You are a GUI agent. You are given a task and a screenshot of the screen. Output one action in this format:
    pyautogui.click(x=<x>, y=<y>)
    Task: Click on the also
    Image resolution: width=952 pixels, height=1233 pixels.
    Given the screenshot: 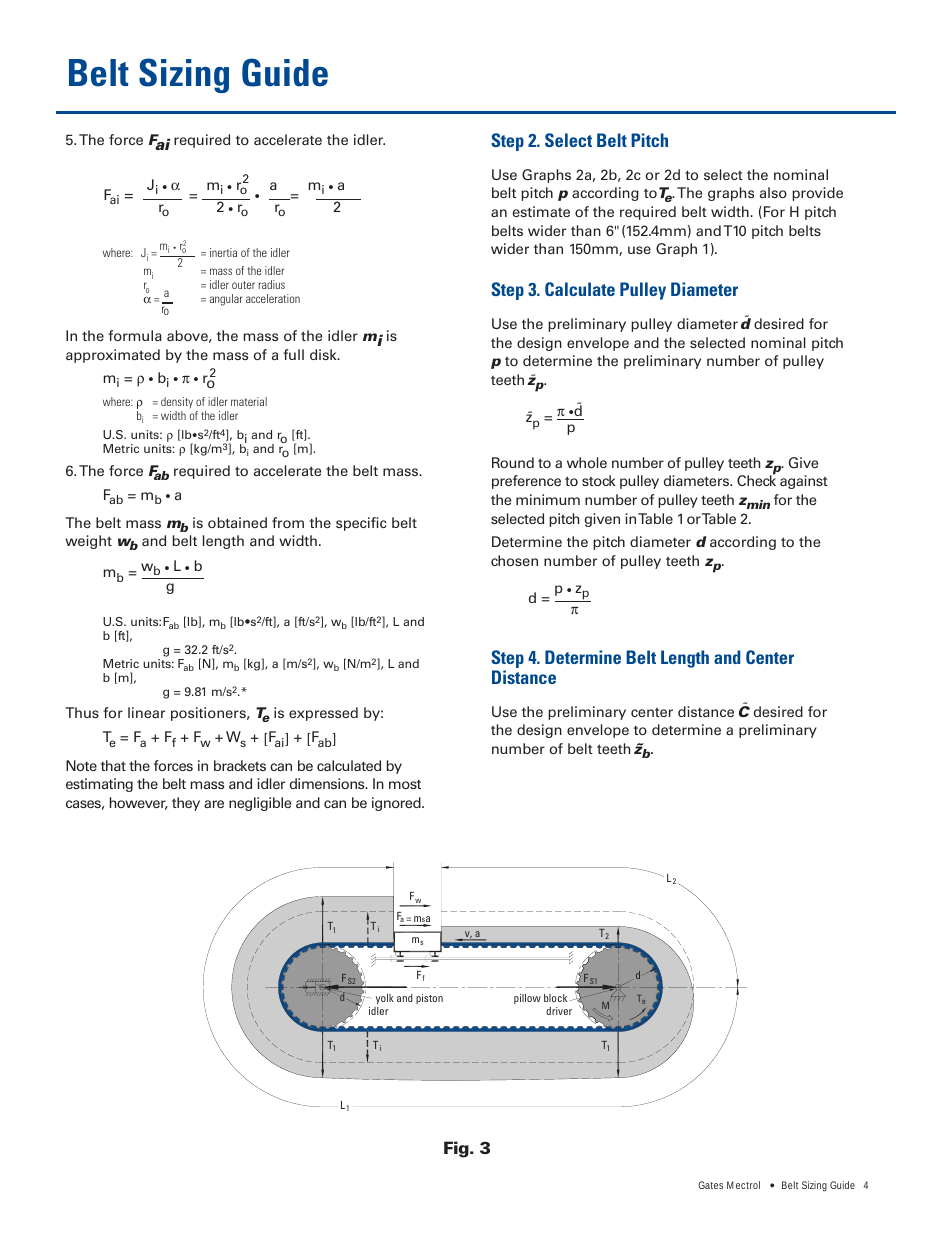 What is the action you would take?
    pyautogui.click(x=773, y=192)
